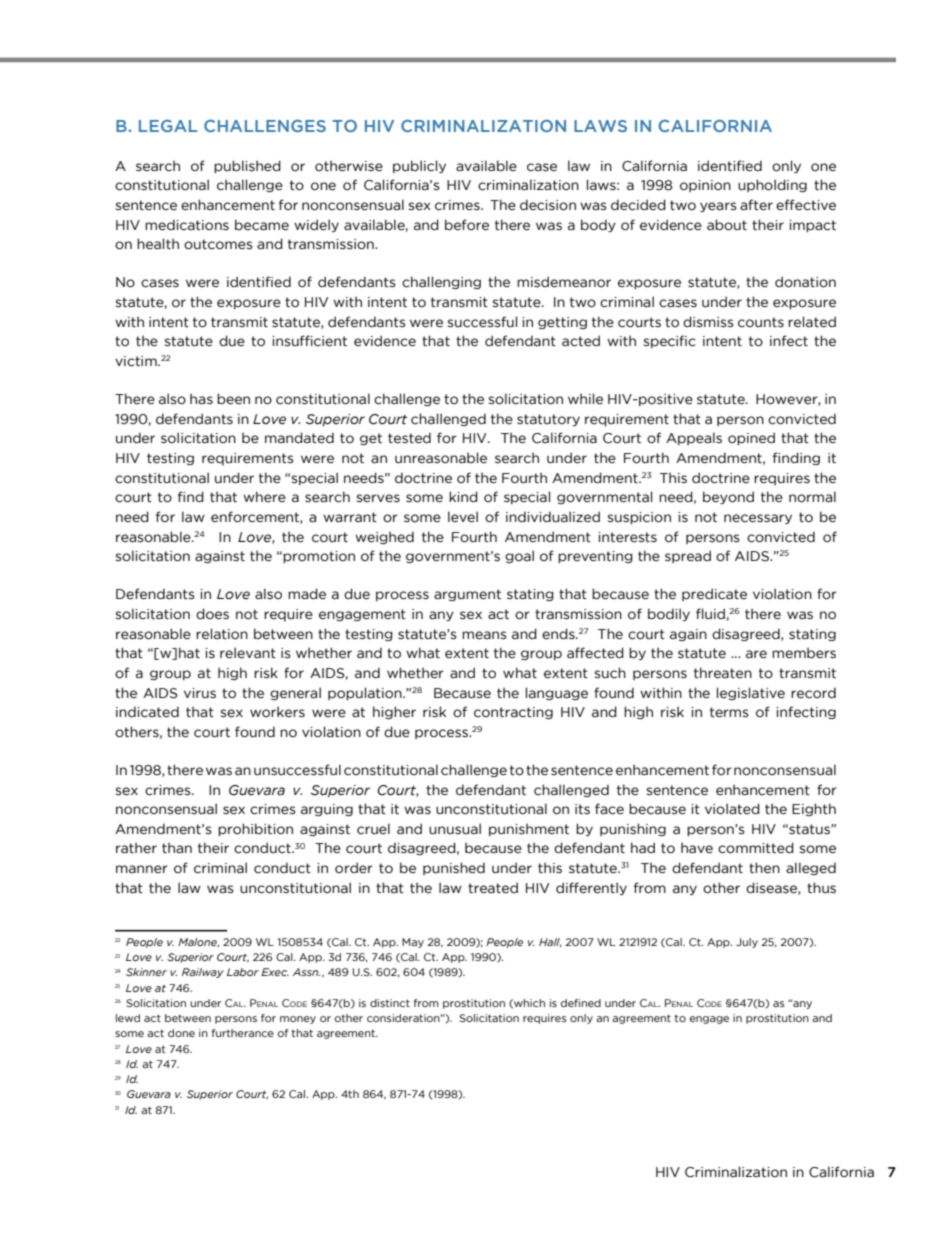  Describe the element at coordinates (513, 713) in the screenshot. I see `contracting` at that location.
